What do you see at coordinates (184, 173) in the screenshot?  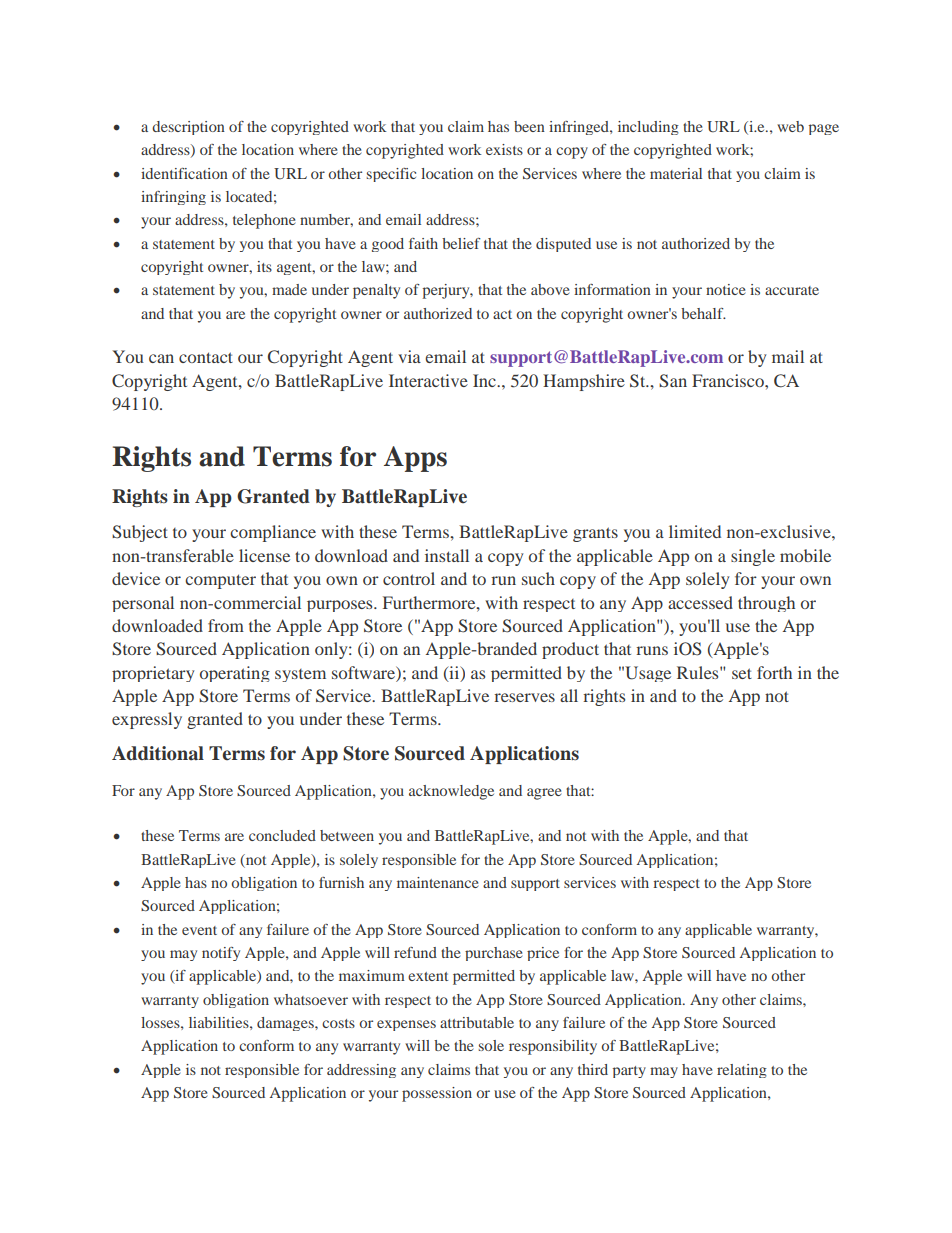 I see `identification` at bounding box center [184, 173].
